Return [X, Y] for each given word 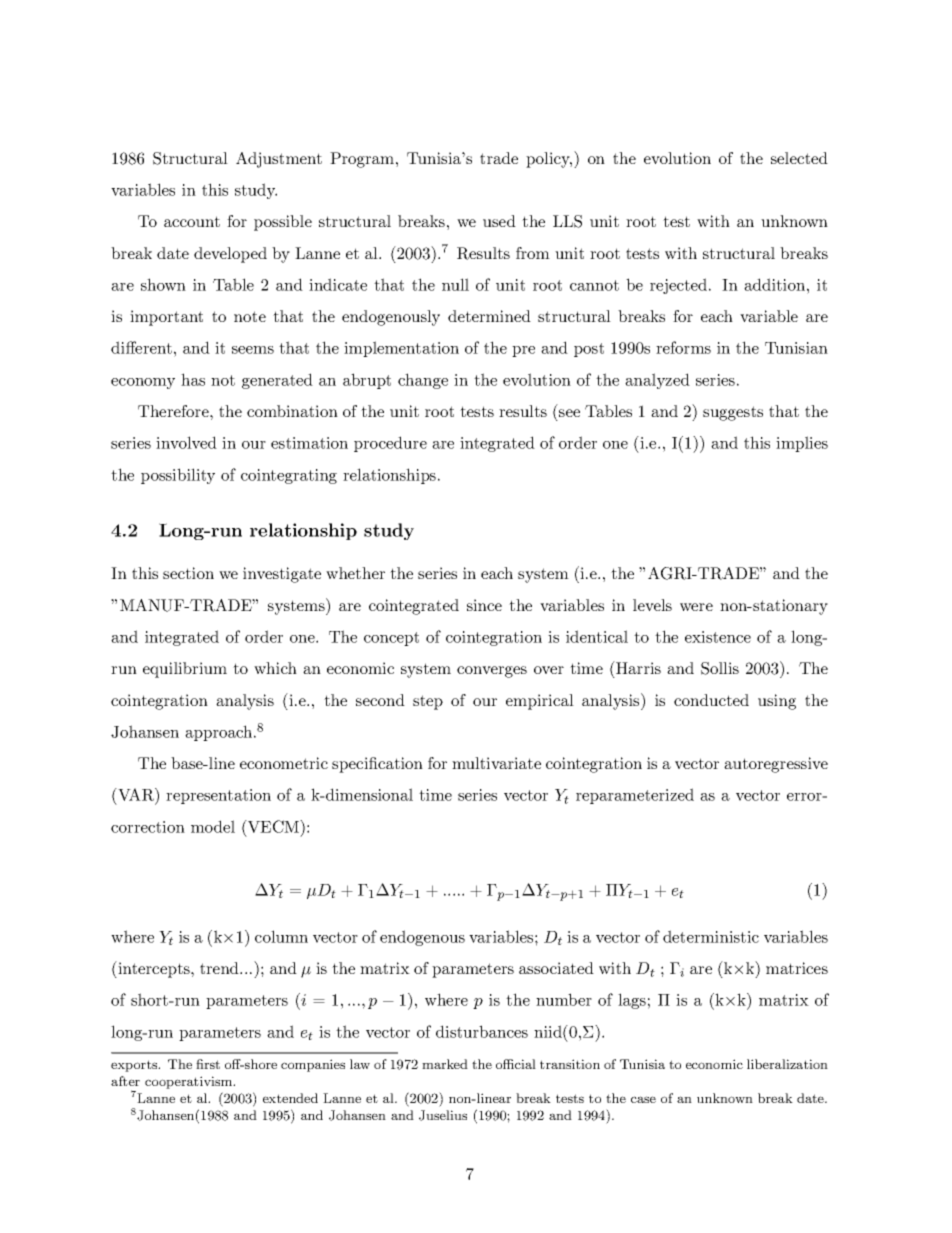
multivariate [496, 763]
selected [799, 158]
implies [802, 444]
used [499, 221]
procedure [390, 444]
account [192, 221]
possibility [178, 476]
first [208, 1064]
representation [218, 796]
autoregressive [776, 765]
